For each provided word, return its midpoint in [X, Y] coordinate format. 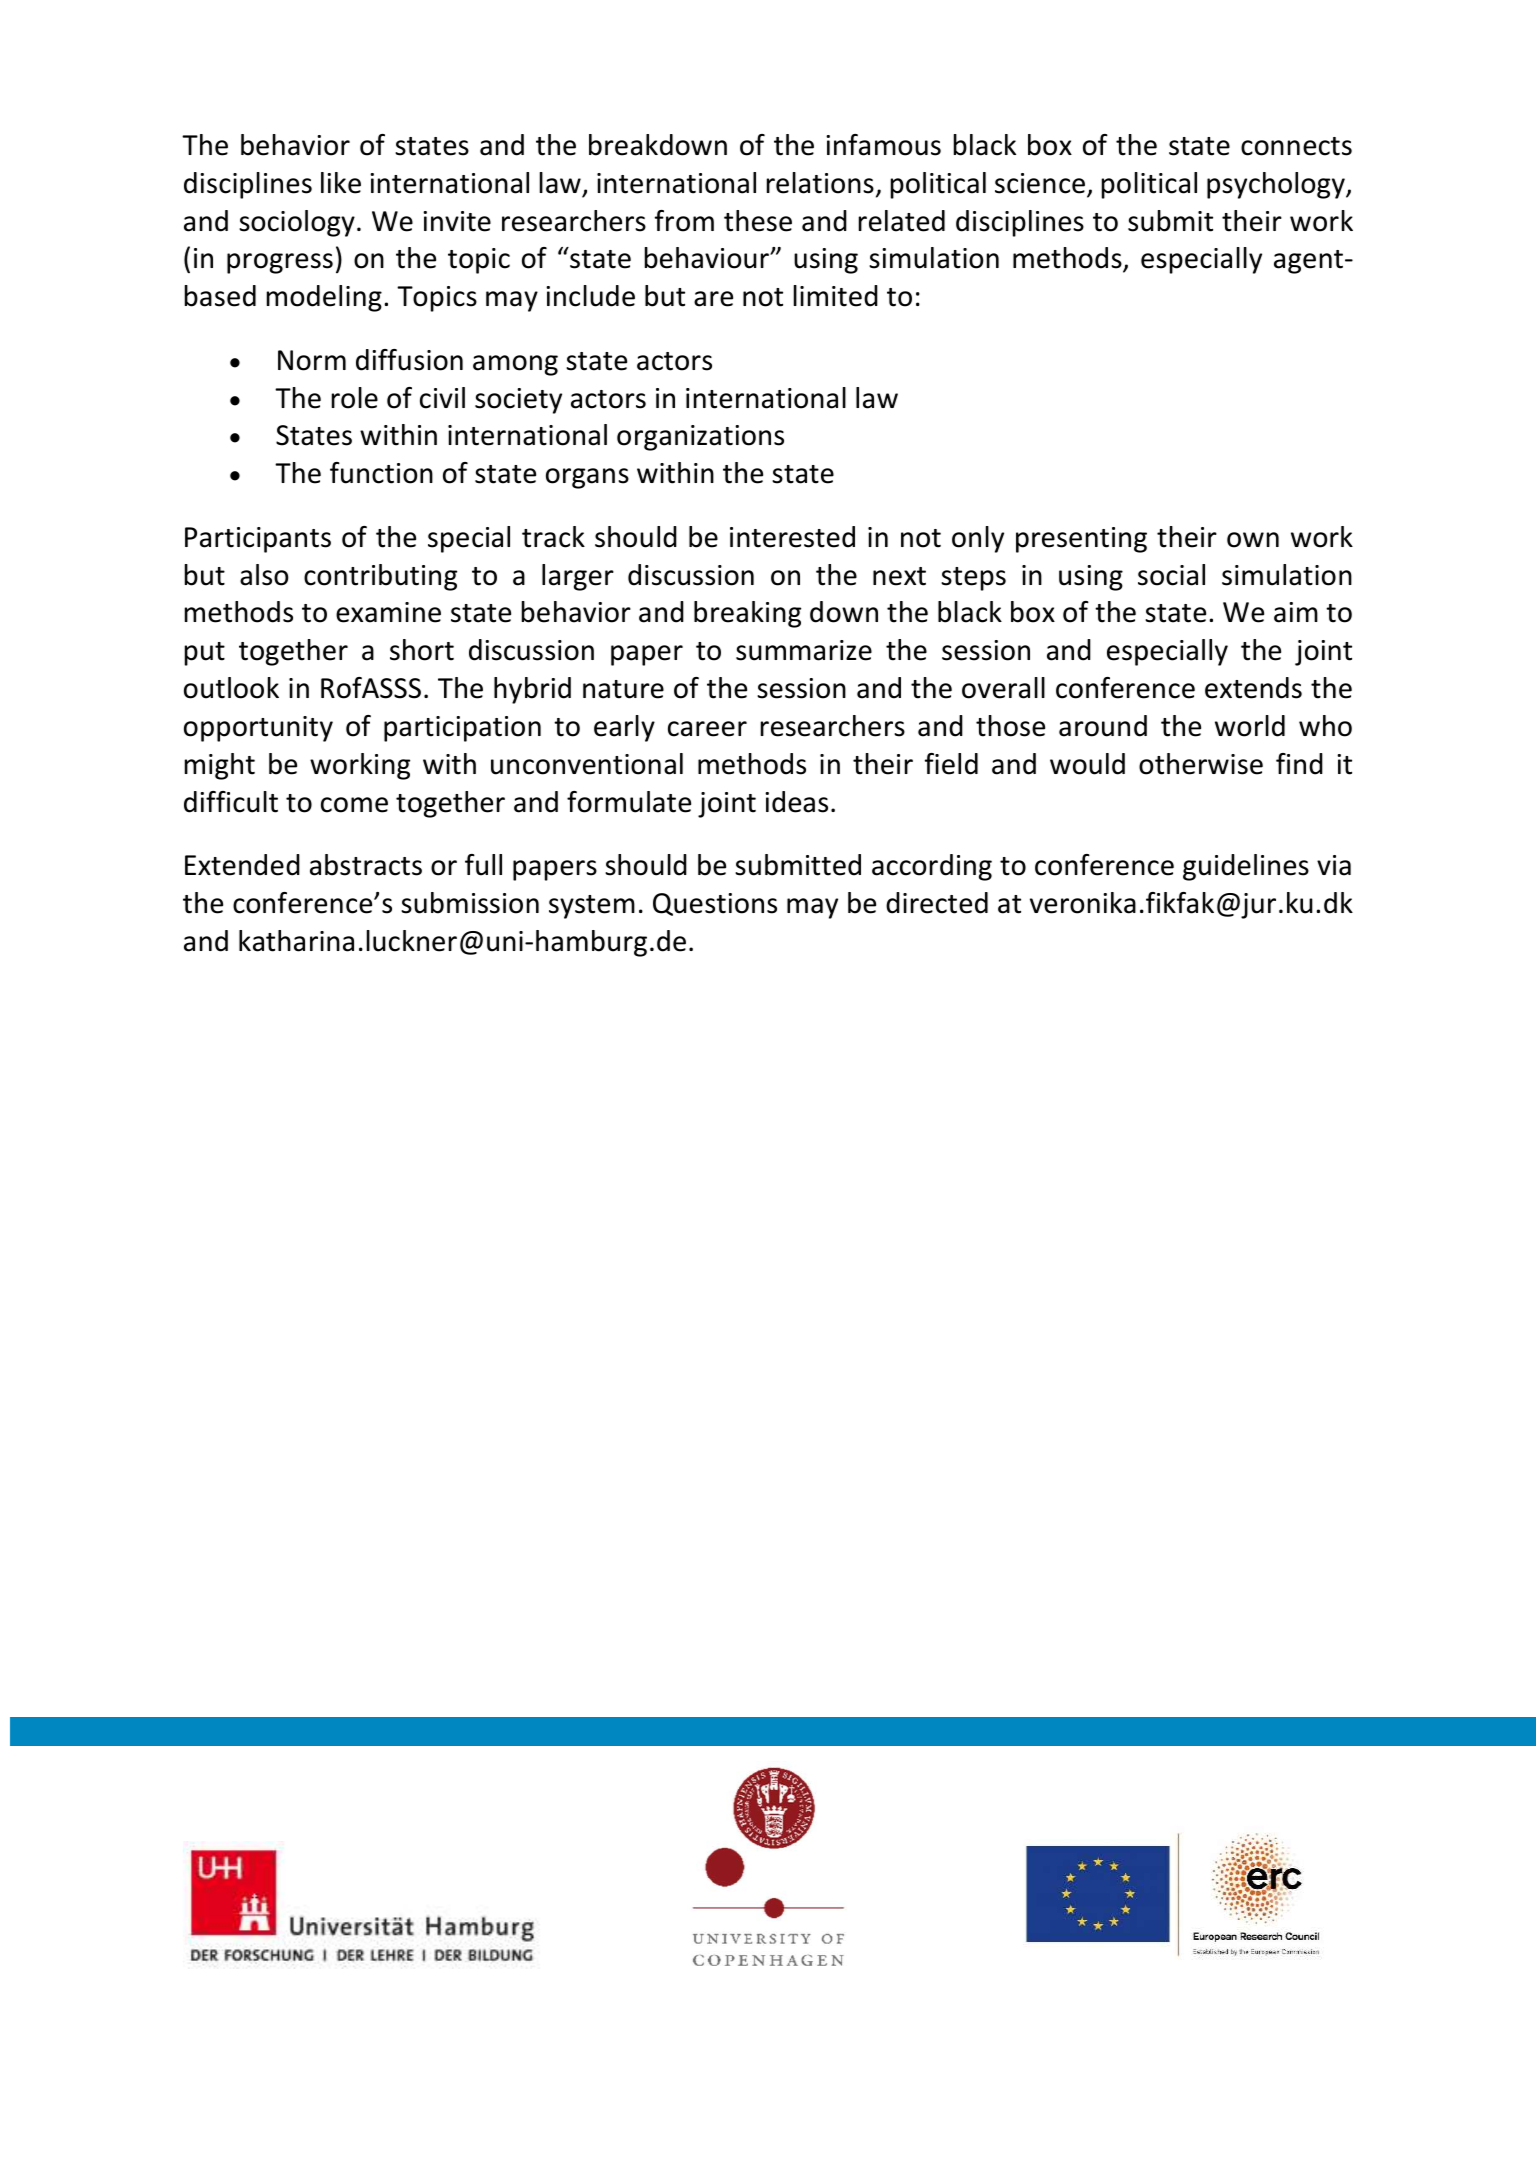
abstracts [366, 865]
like [341, 183]
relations [820, 183]
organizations [700, 438]
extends [1253, 688]
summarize [804, 650]
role [355, 398]
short [422, 650]
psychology [1277, 185]
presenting [1081, 540]
